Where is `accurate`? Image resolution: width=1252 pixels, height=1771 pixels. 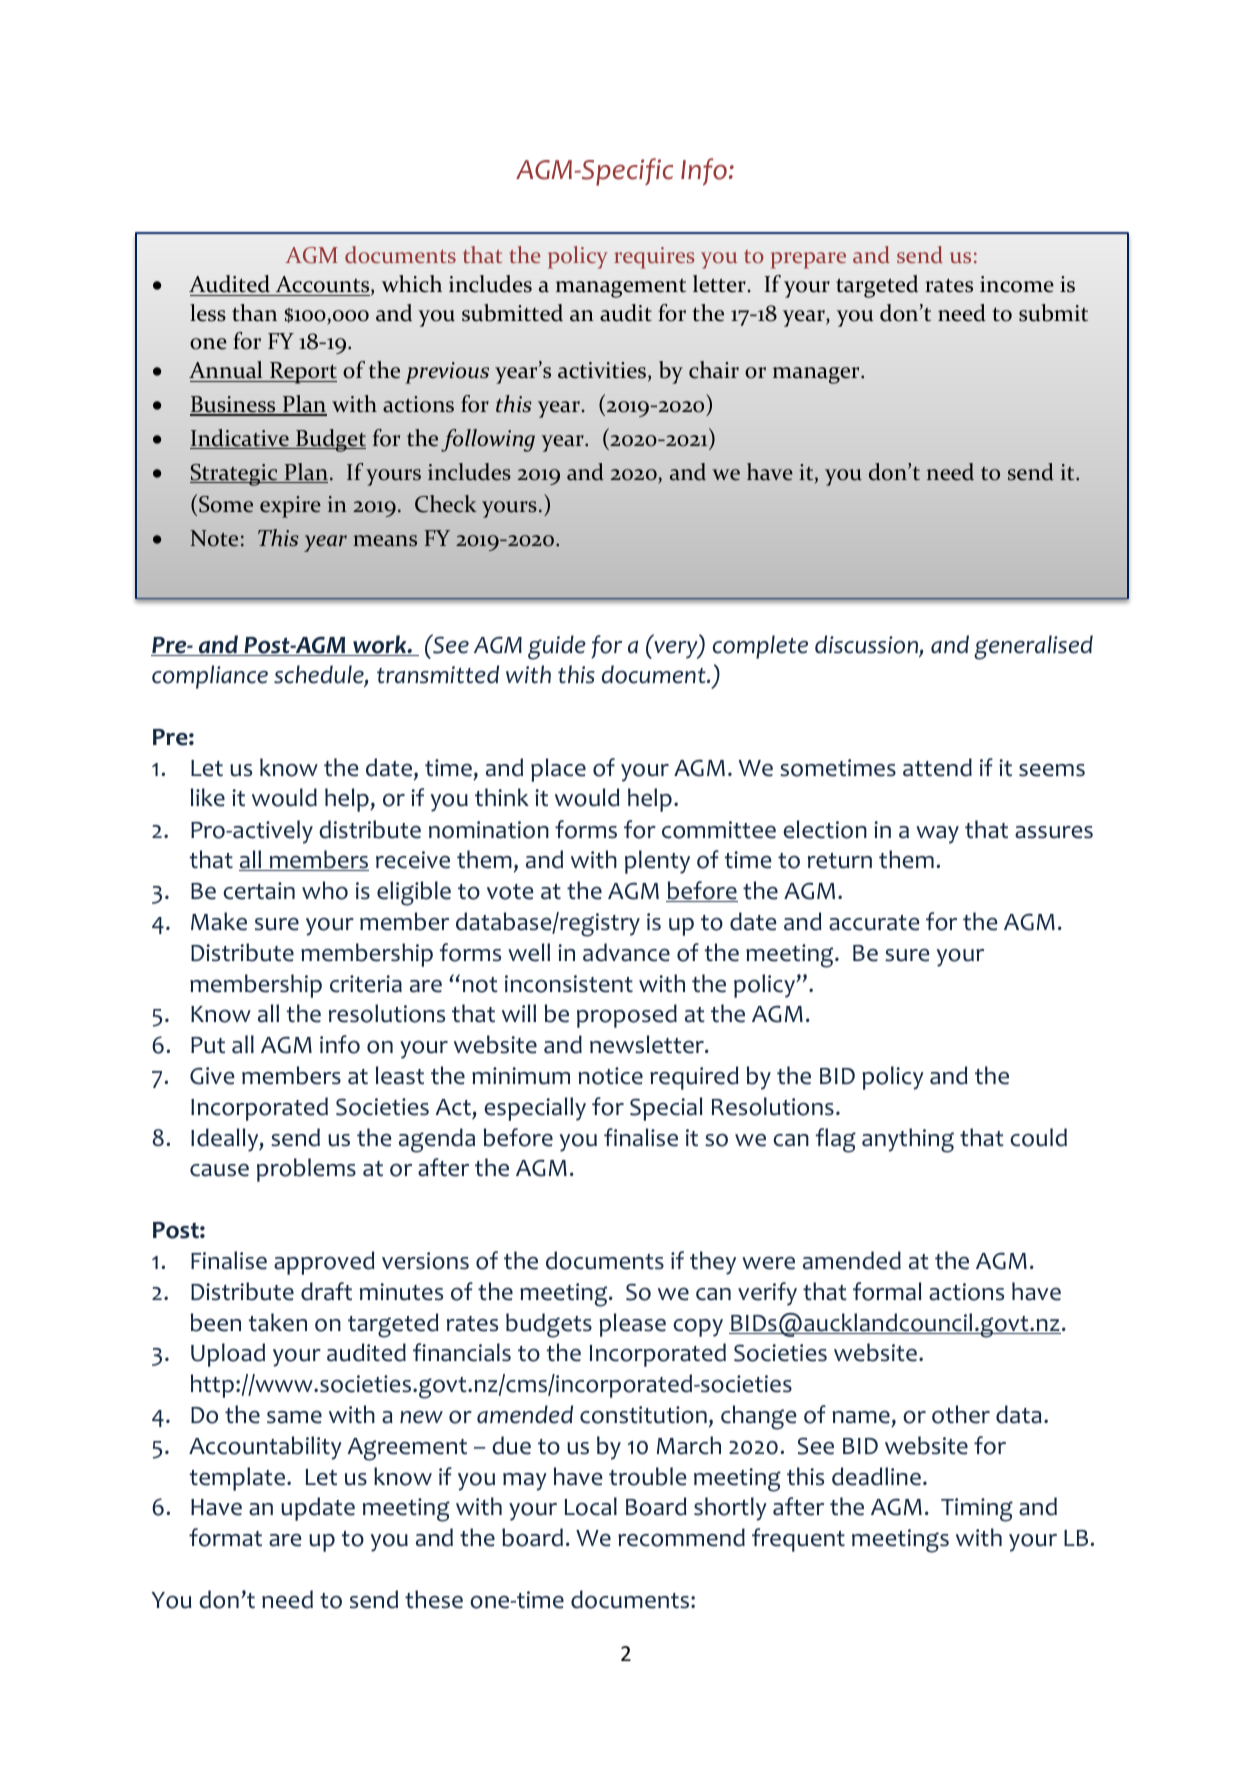 accurate is located at coordinates (874, 923).
